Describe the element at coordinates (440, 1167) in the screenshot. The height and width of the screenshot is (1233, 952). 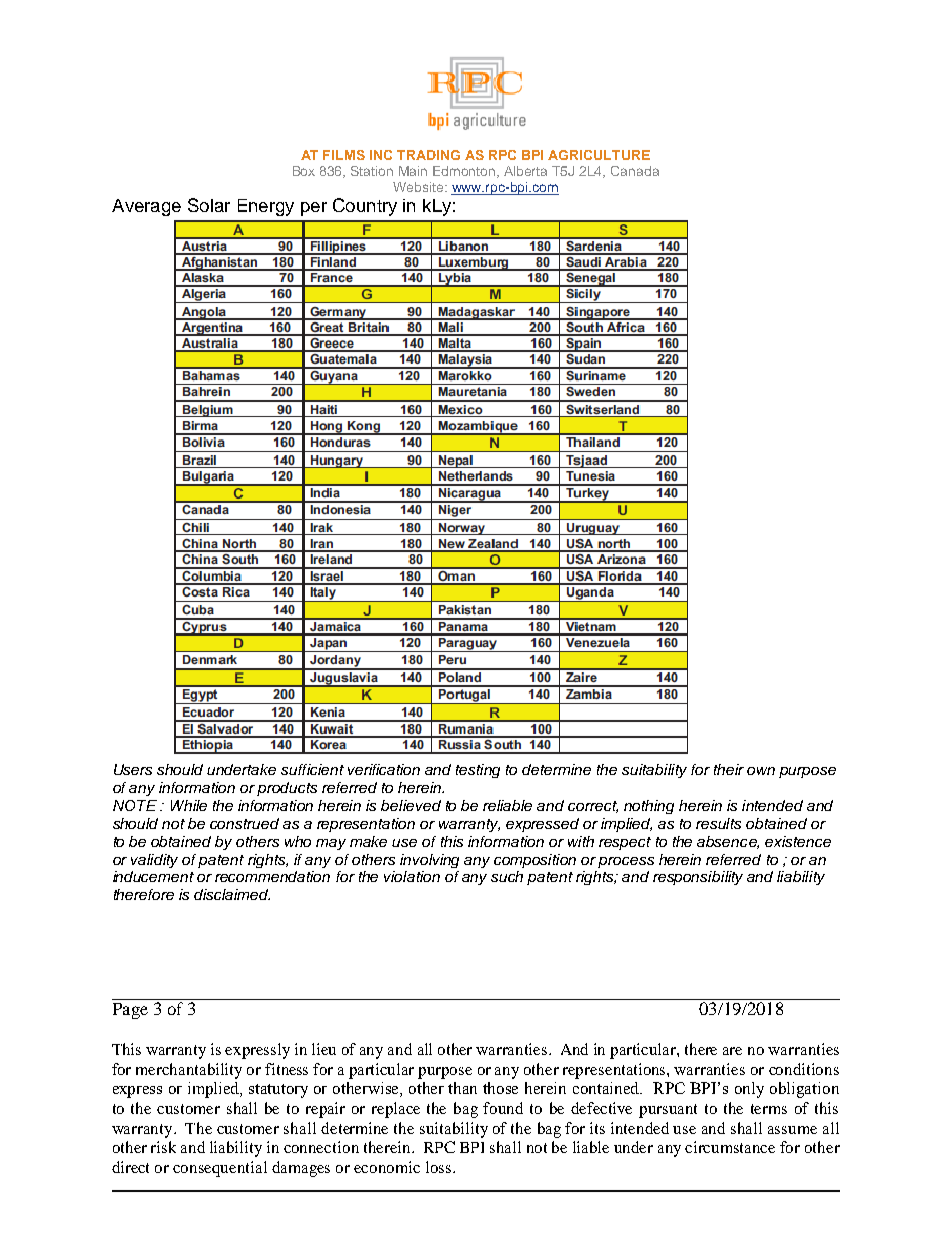
I see `loss` at that location.
